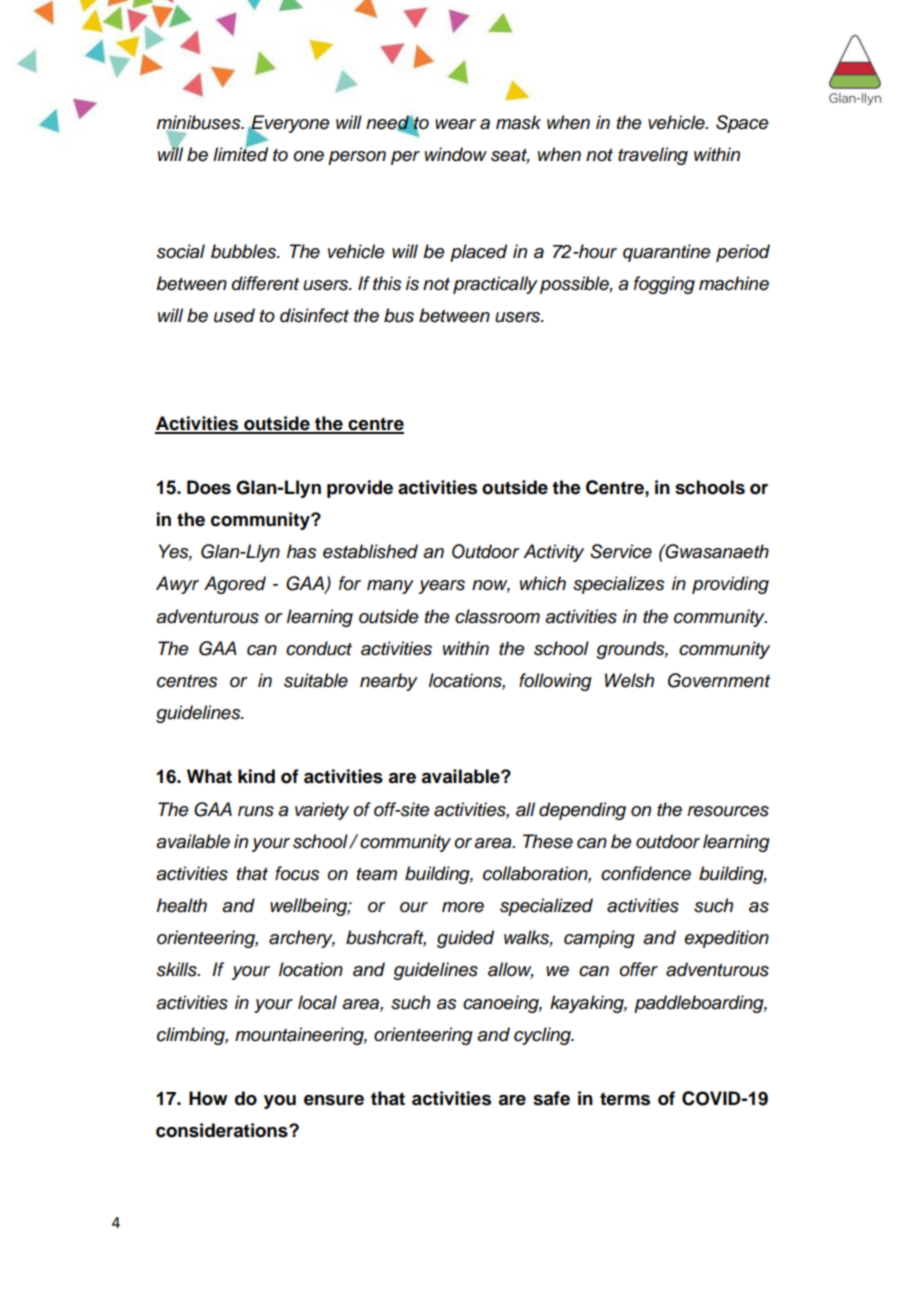 The height and width of the page is (1308, 924). Describe the element at coordinates (240, 154) in the page. I see `limited` at that location.
